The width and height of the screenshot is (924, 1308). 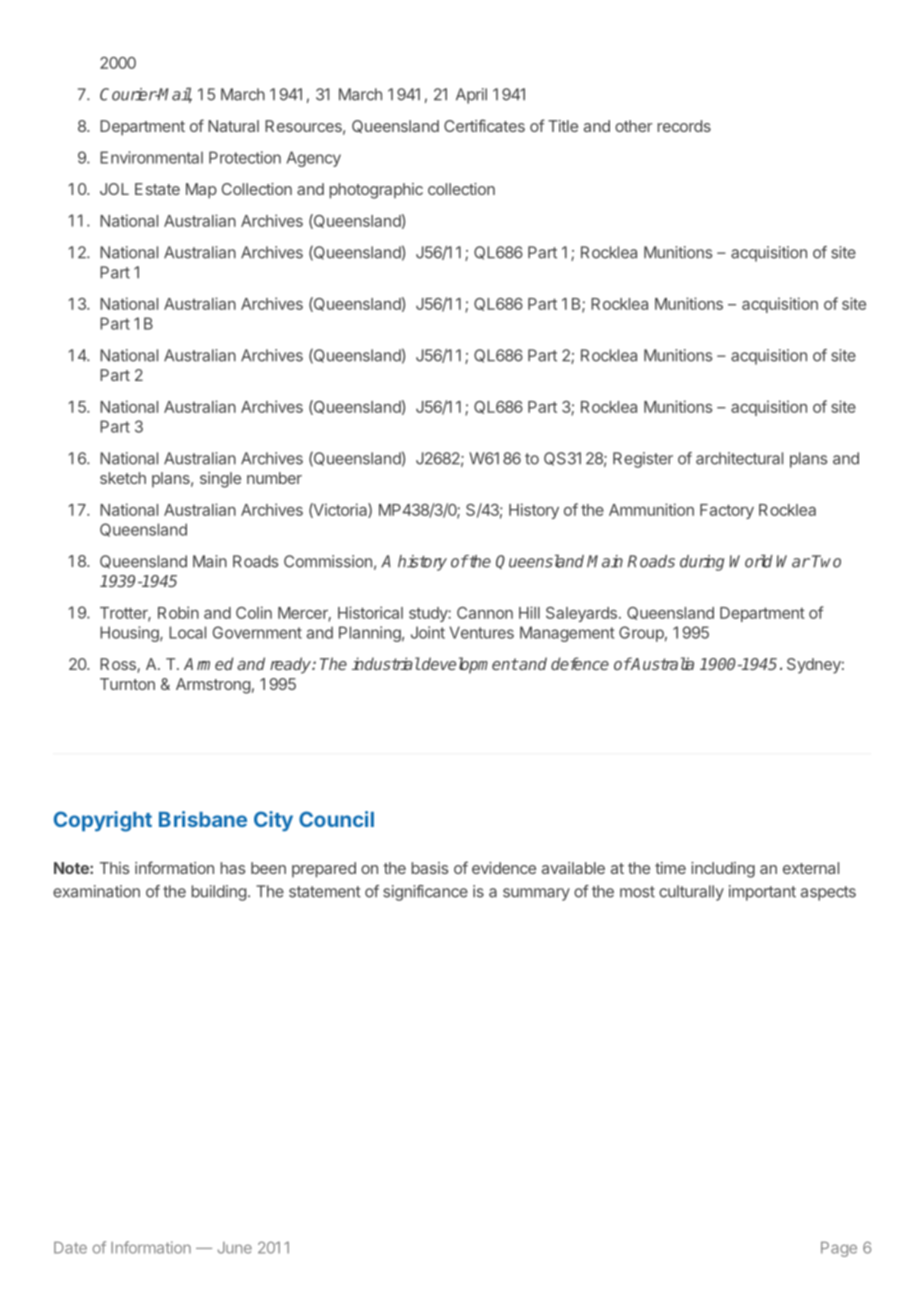 I want to click on Certificates, so click(x=484, y=125).
